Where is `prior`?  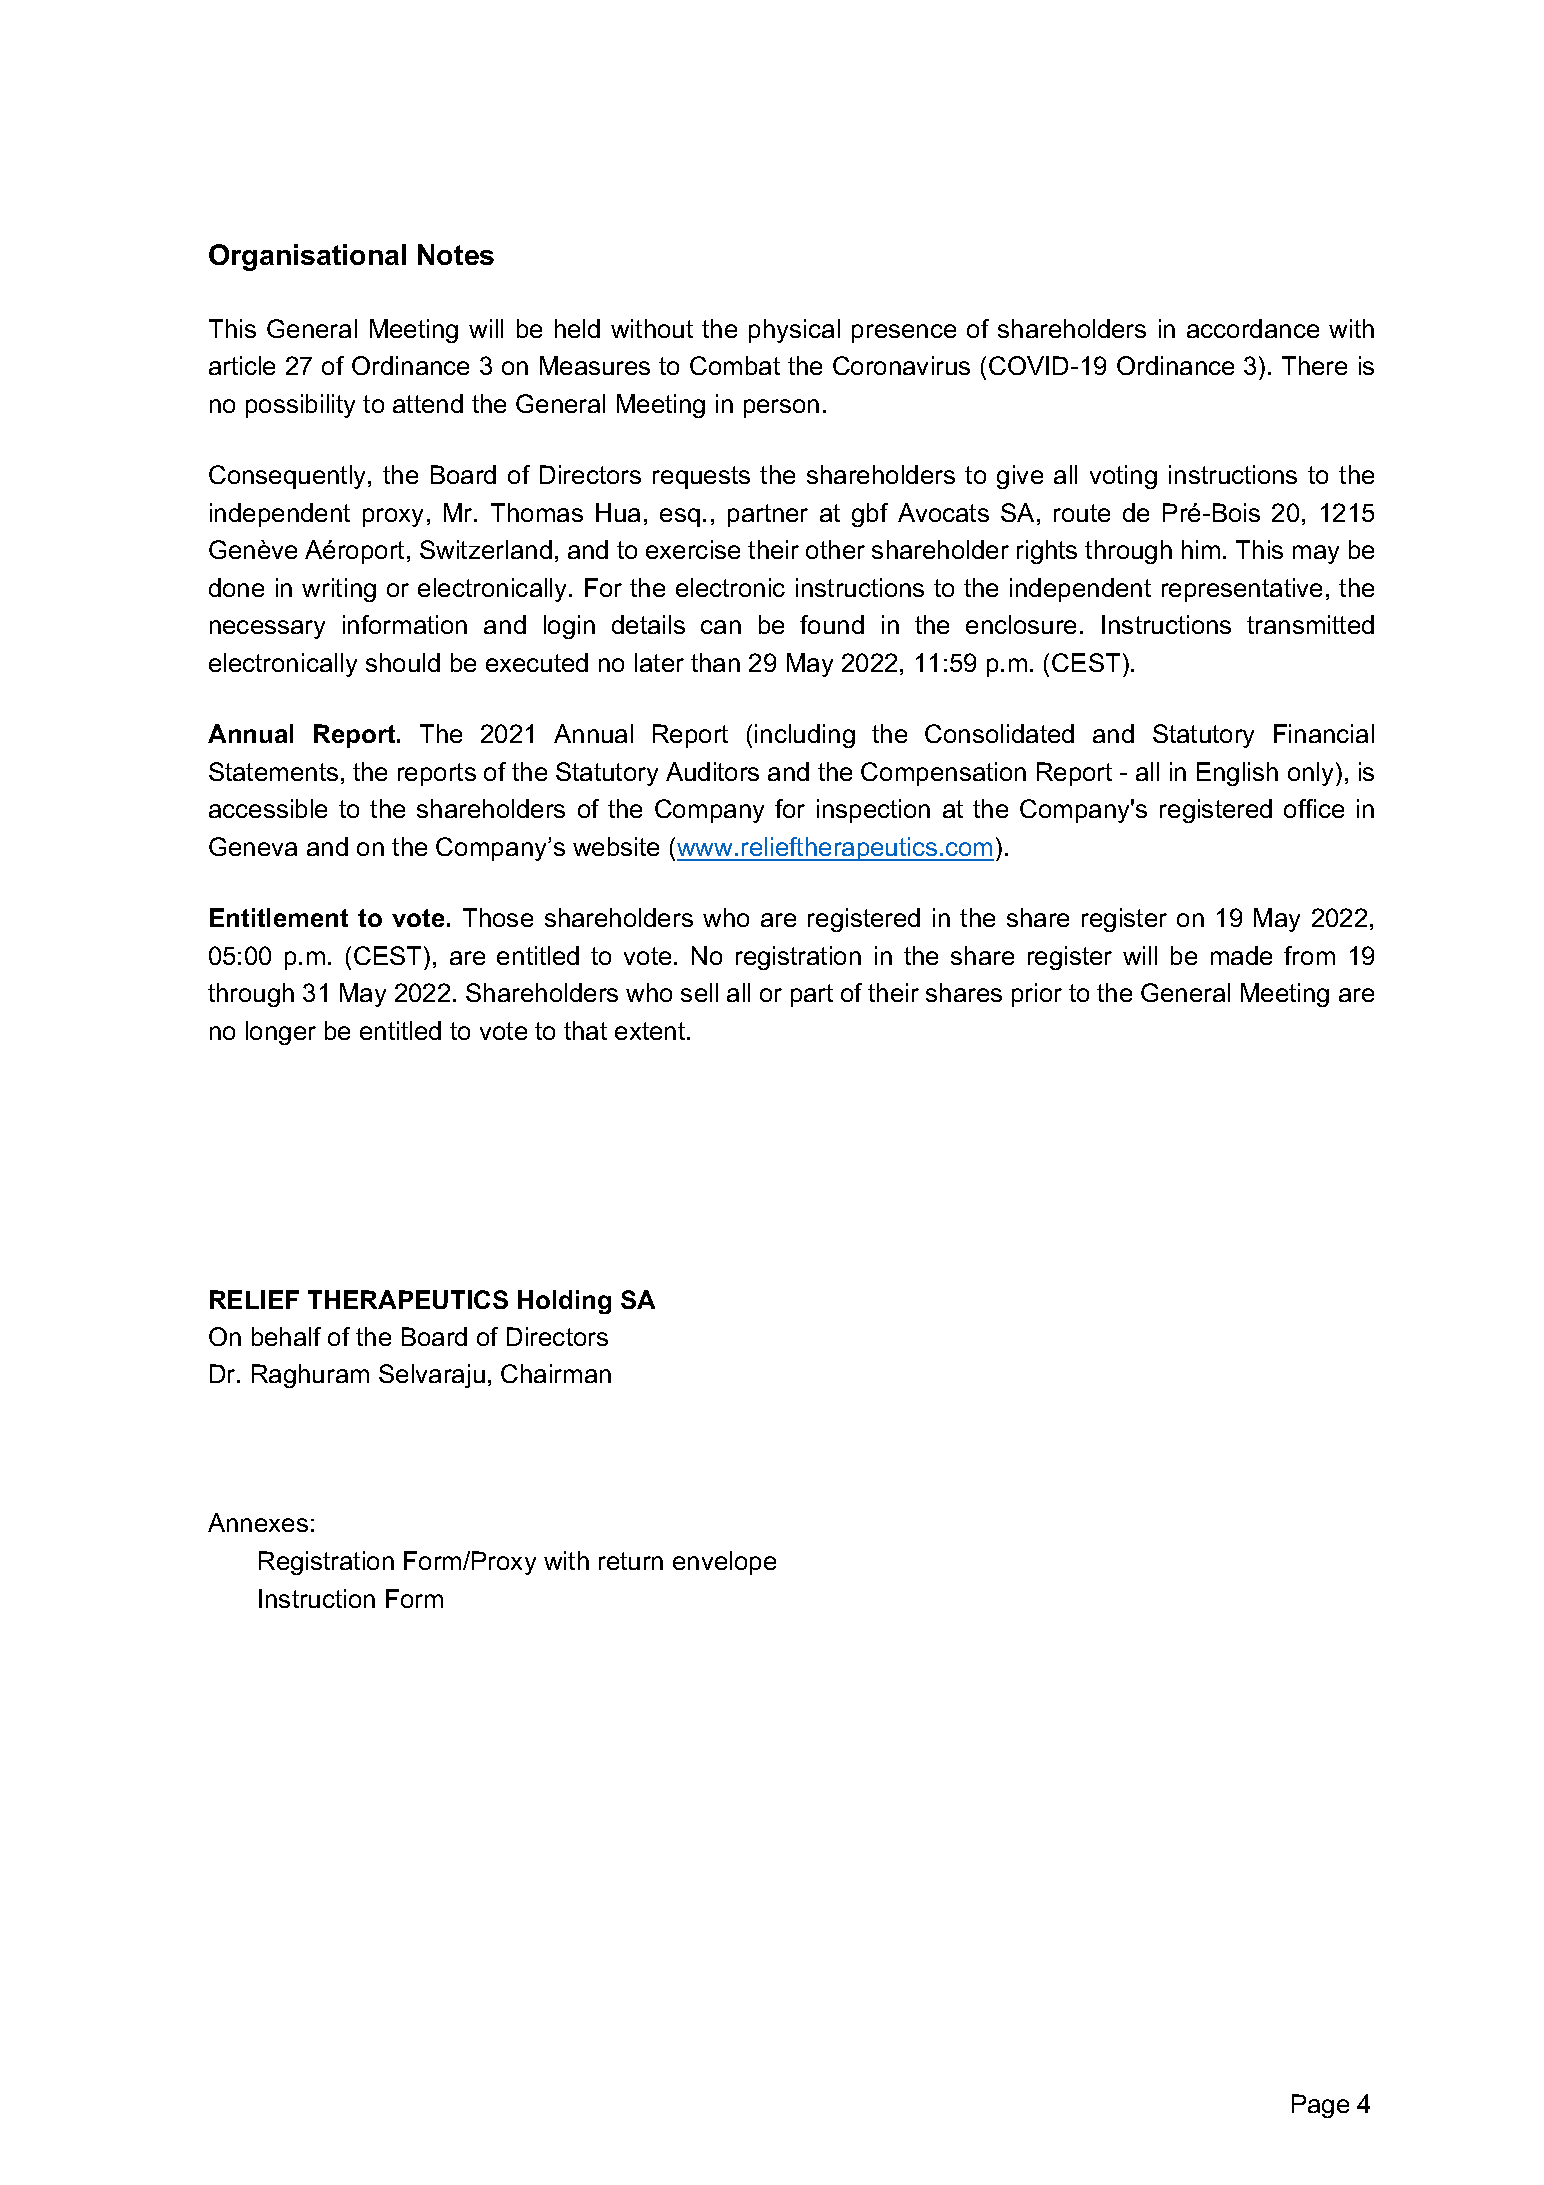 prior is located at coordinates (1037, 995).
